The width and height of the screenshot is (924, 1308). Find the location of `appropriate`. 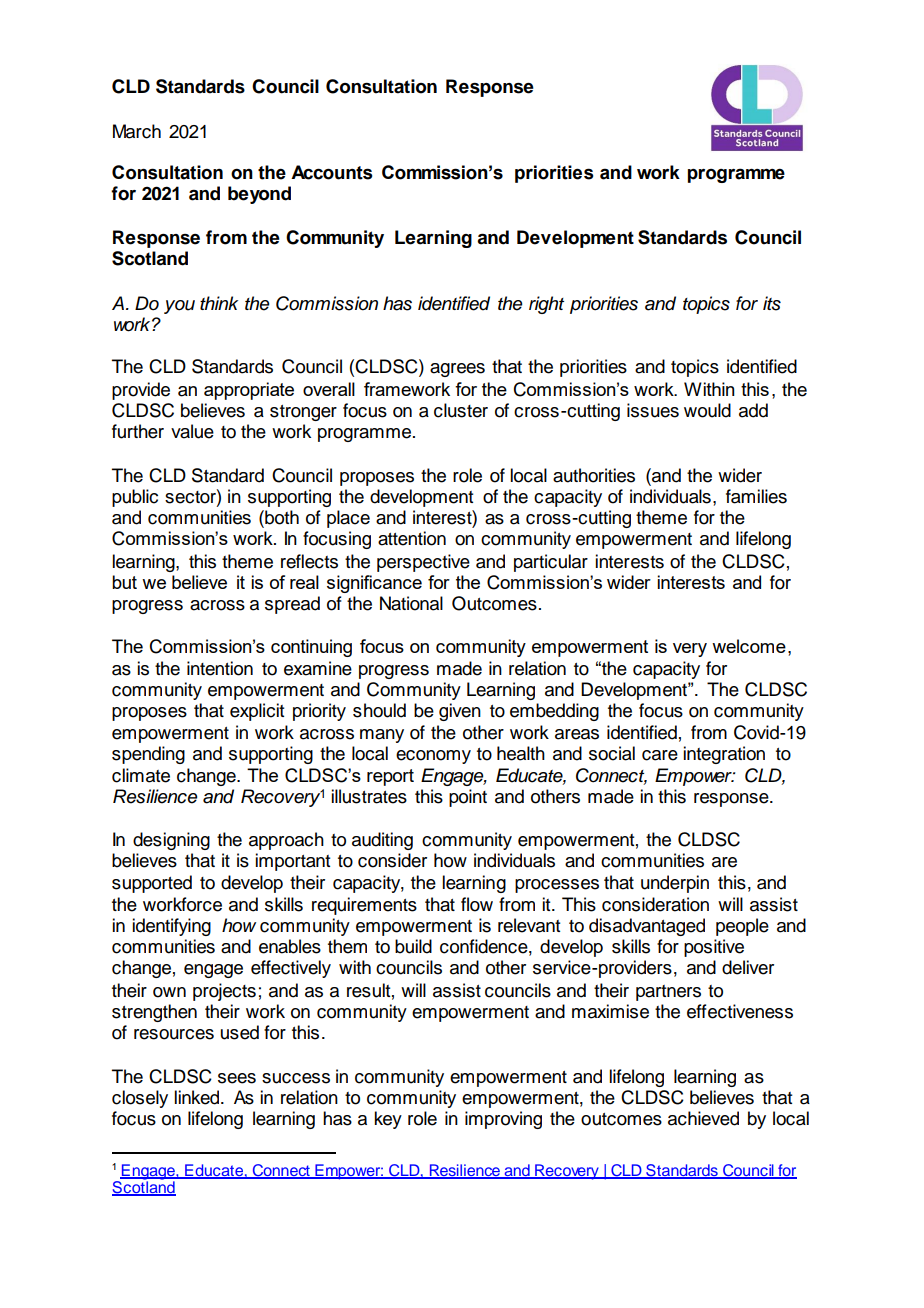

appropriate is located at coordinates (249, 391).
